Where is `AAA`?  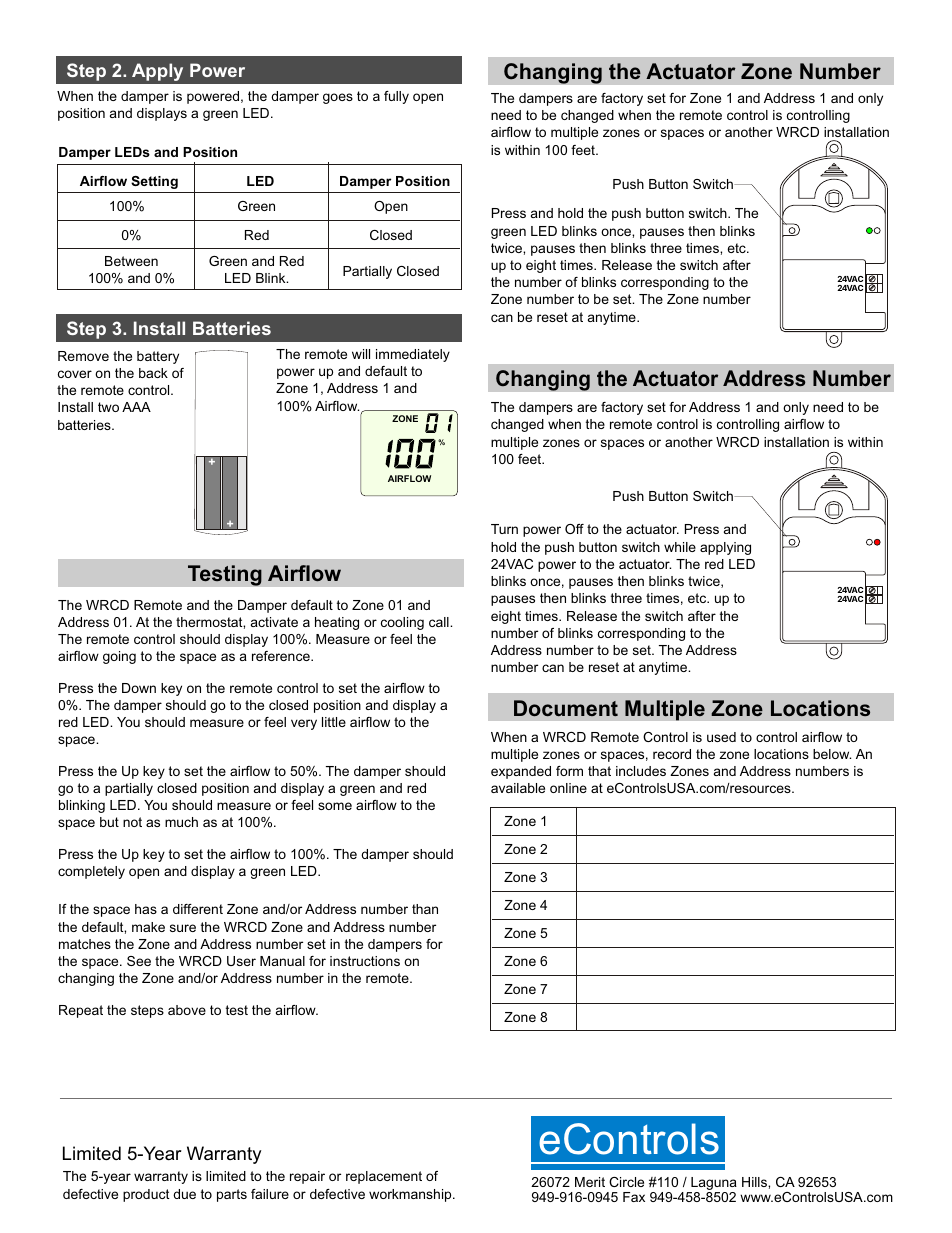
AAA is located at coordinates (136, 407).
